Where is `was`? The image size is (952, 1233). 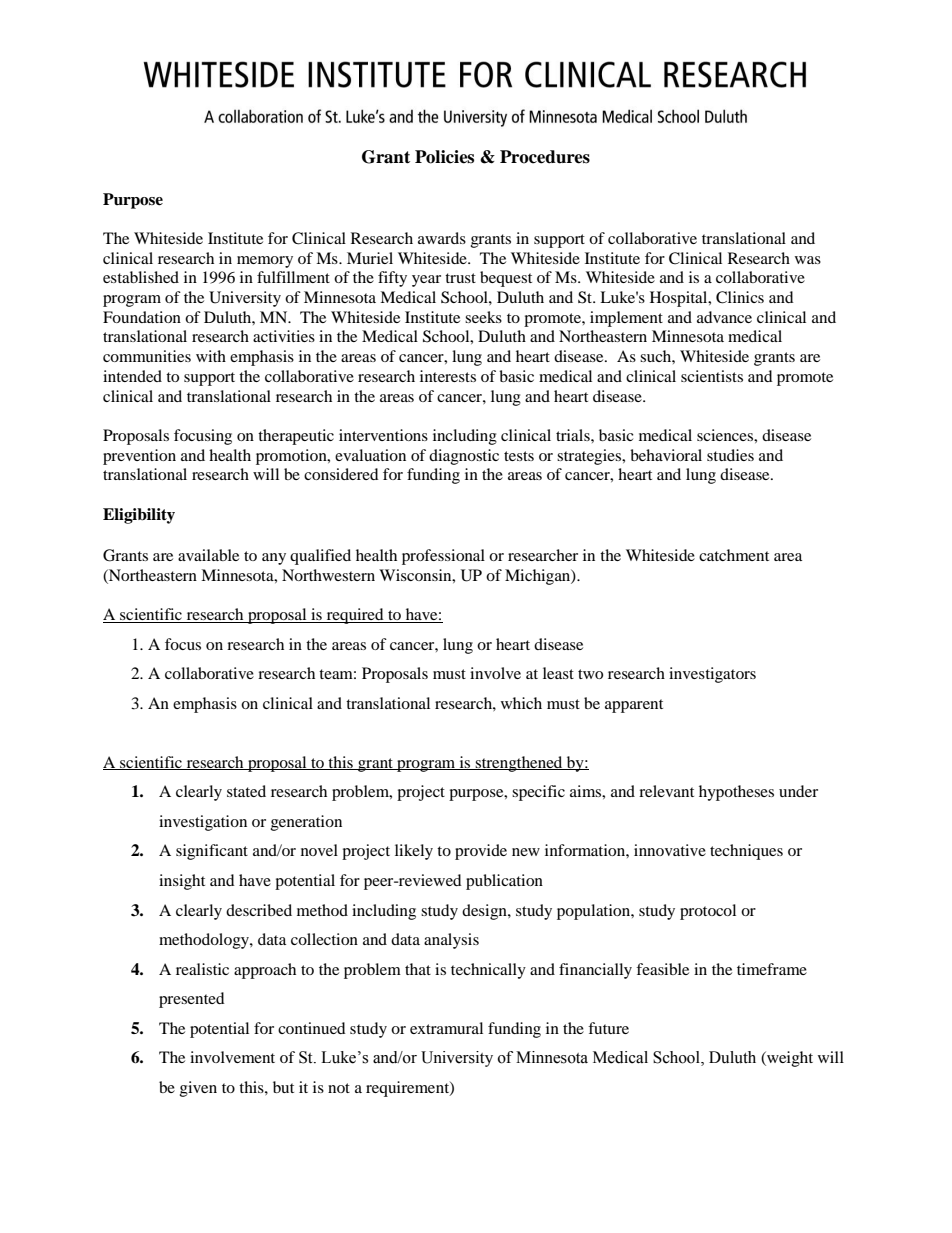 was is located at coordinates (808, 260).
